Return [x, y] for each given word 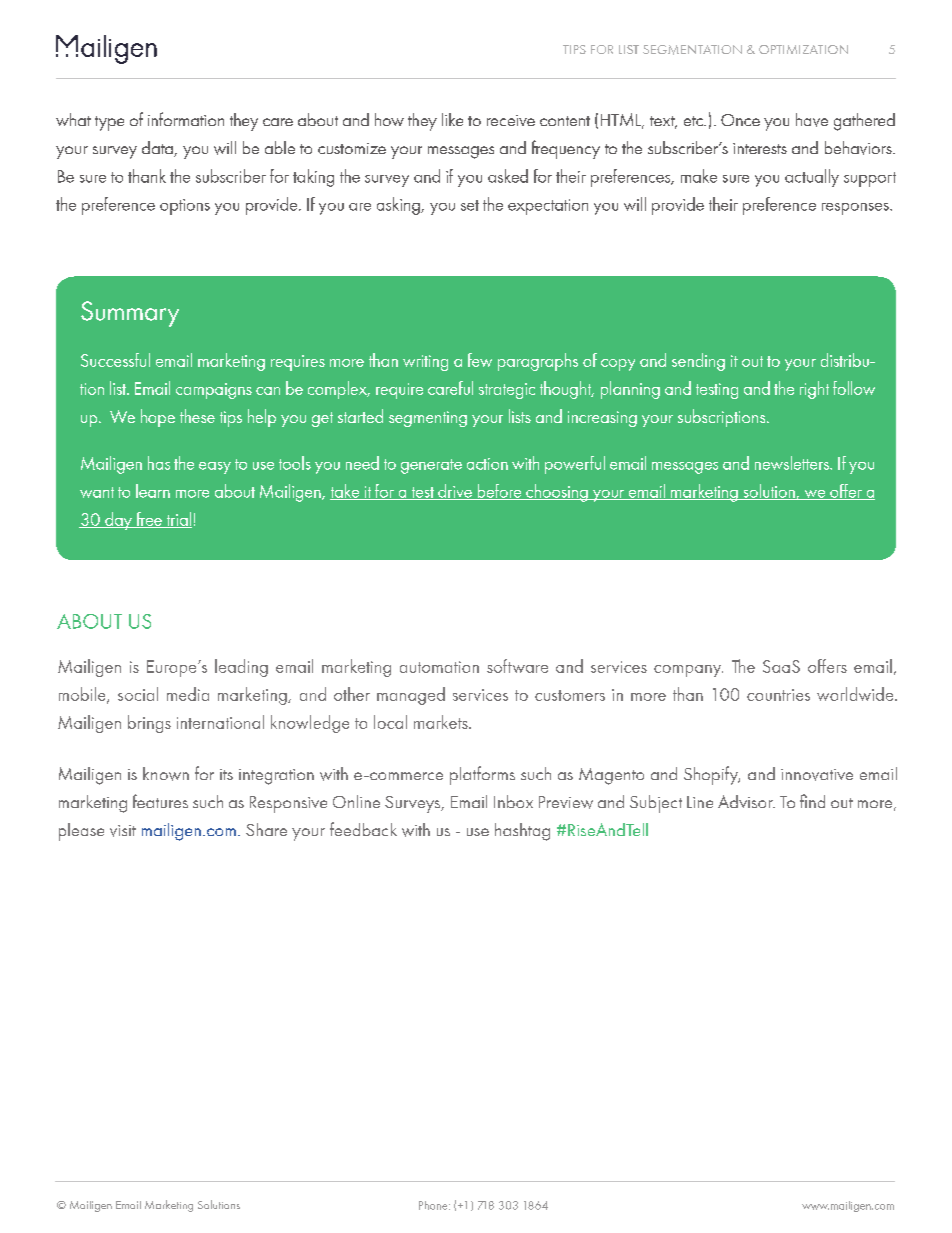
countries [778, 695]
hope [158, 418]
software [517, 666]
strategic [507, 391]
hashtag [522, 832]
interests [760, 148]
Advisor [746, 801]
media [188, 694]
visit [123, 831]
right [814, 390]
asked [508, 176]
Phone [434, 1205]
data [158, 149]
